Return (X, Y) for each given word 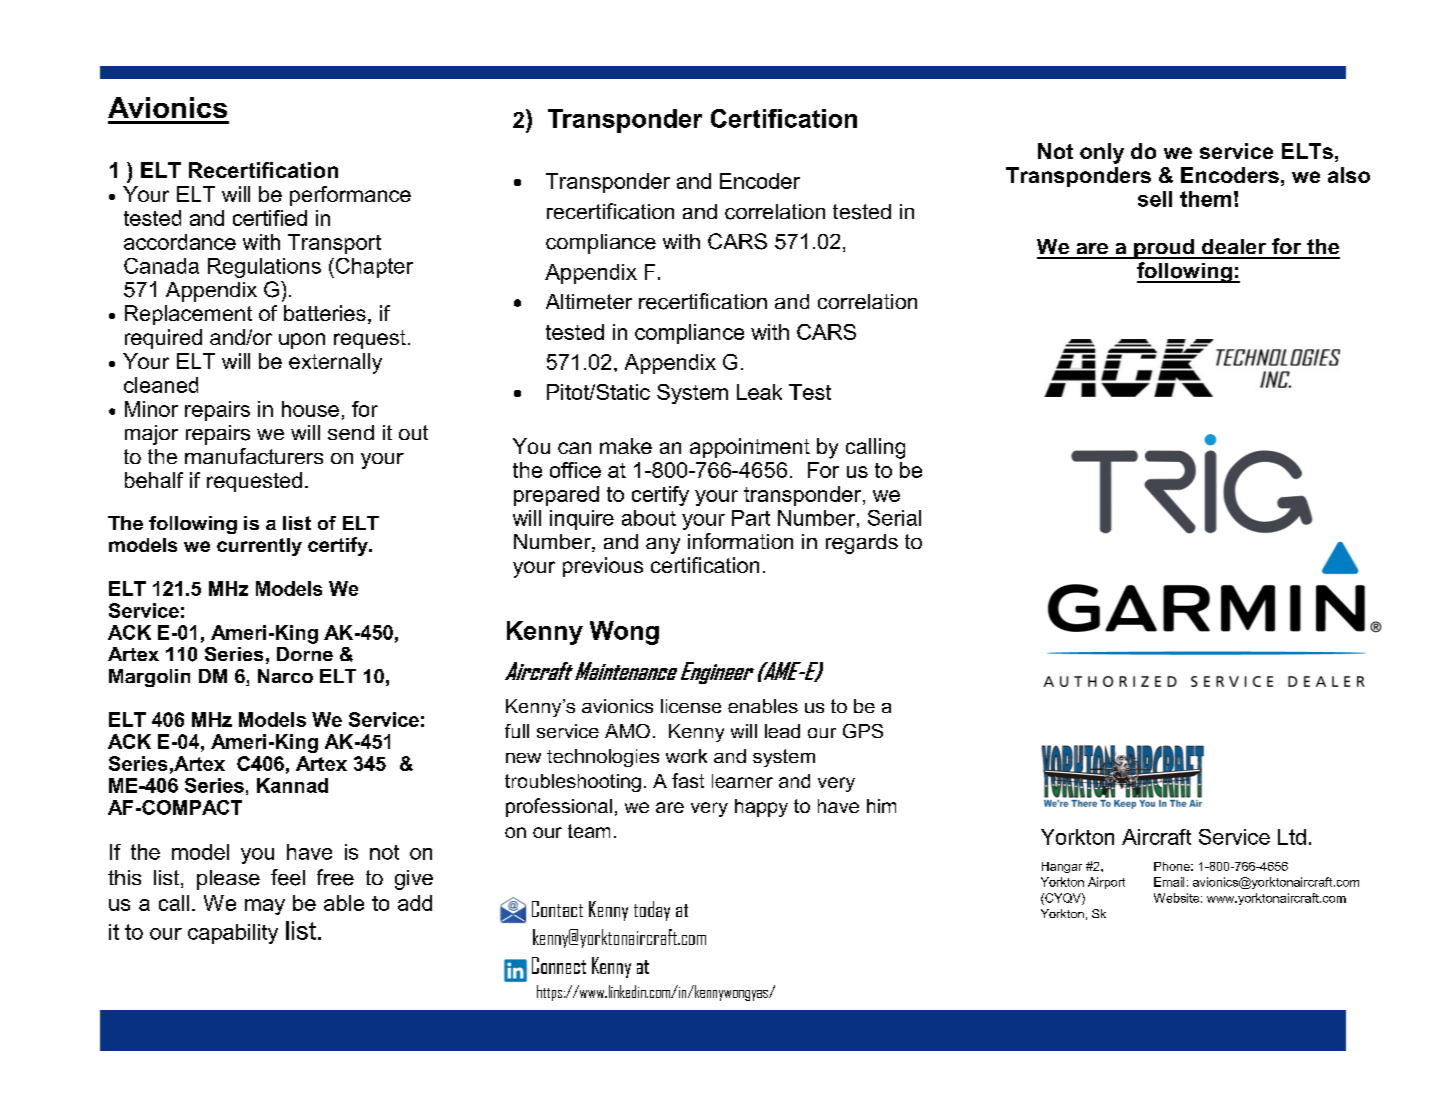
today (652, 911)
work (686, 756)
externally (335, 363)
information (740, 541)
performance (350, 196)
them (1205, 199)
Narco (285, 676)
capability (233, 934)
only (1102, 153)
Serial (894, 518)
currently (259, 547)
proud (1164, 249)
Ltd (1292, 837)
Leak (759, 392)
